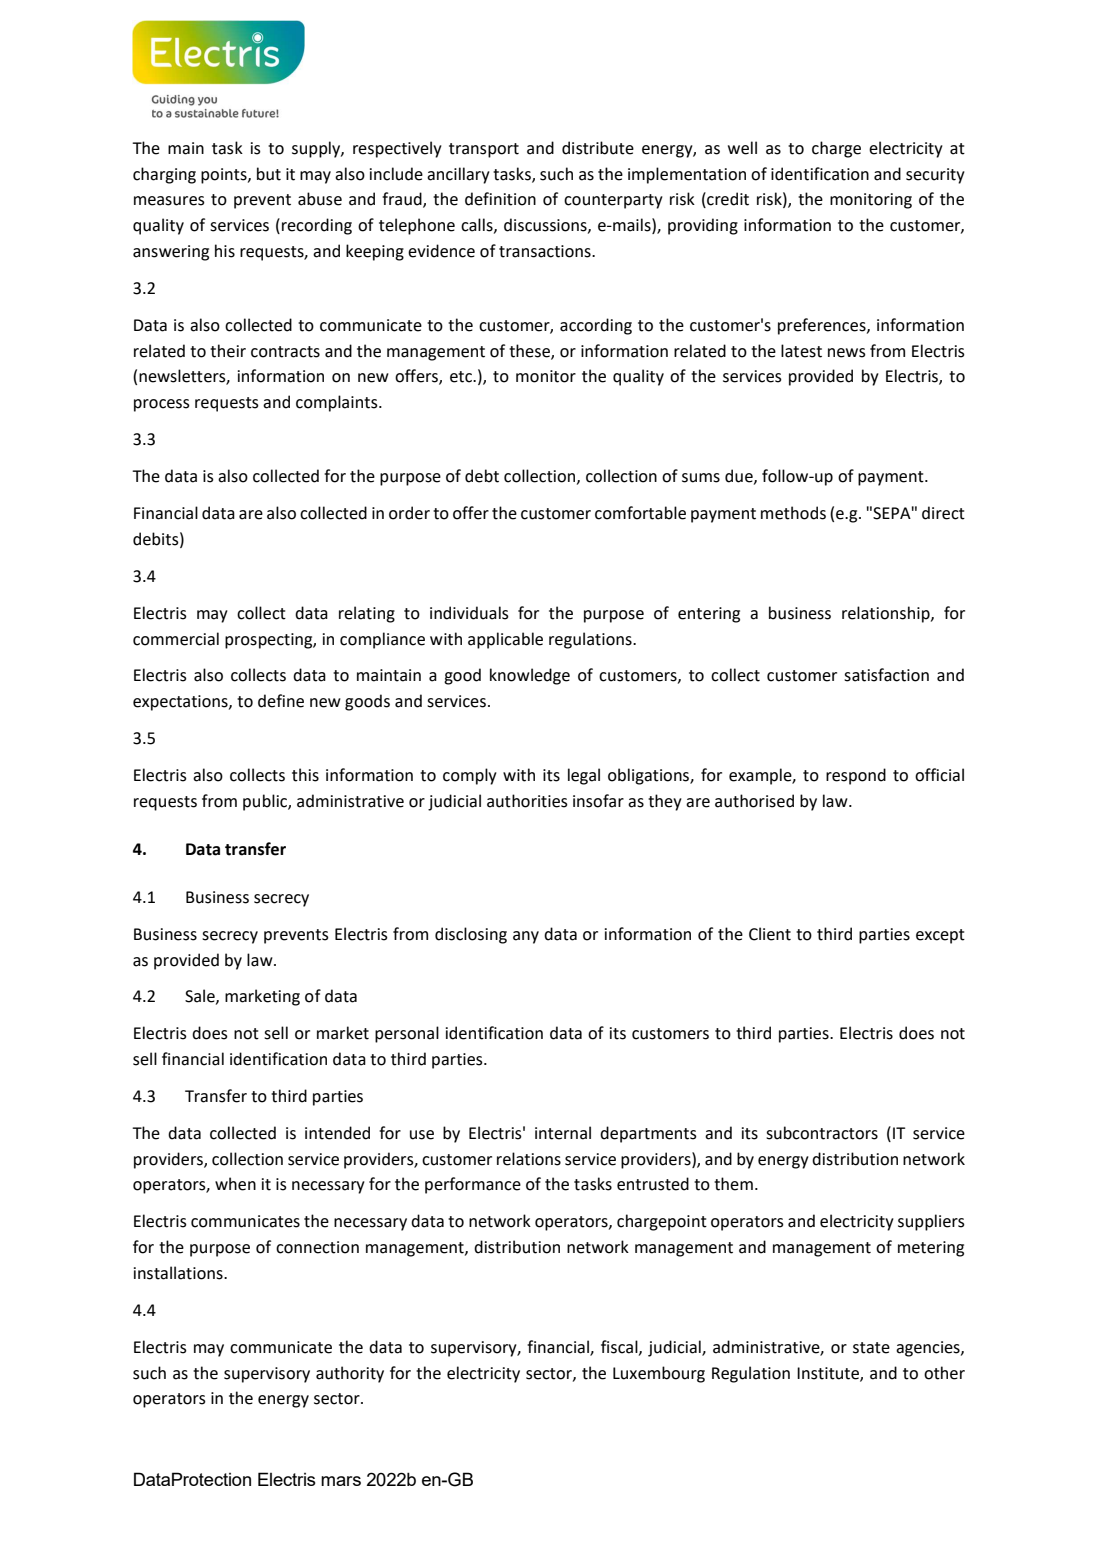  Describe the element at coordinates (620, 1347) in the screenshot. I see `fiscal` at that location.
